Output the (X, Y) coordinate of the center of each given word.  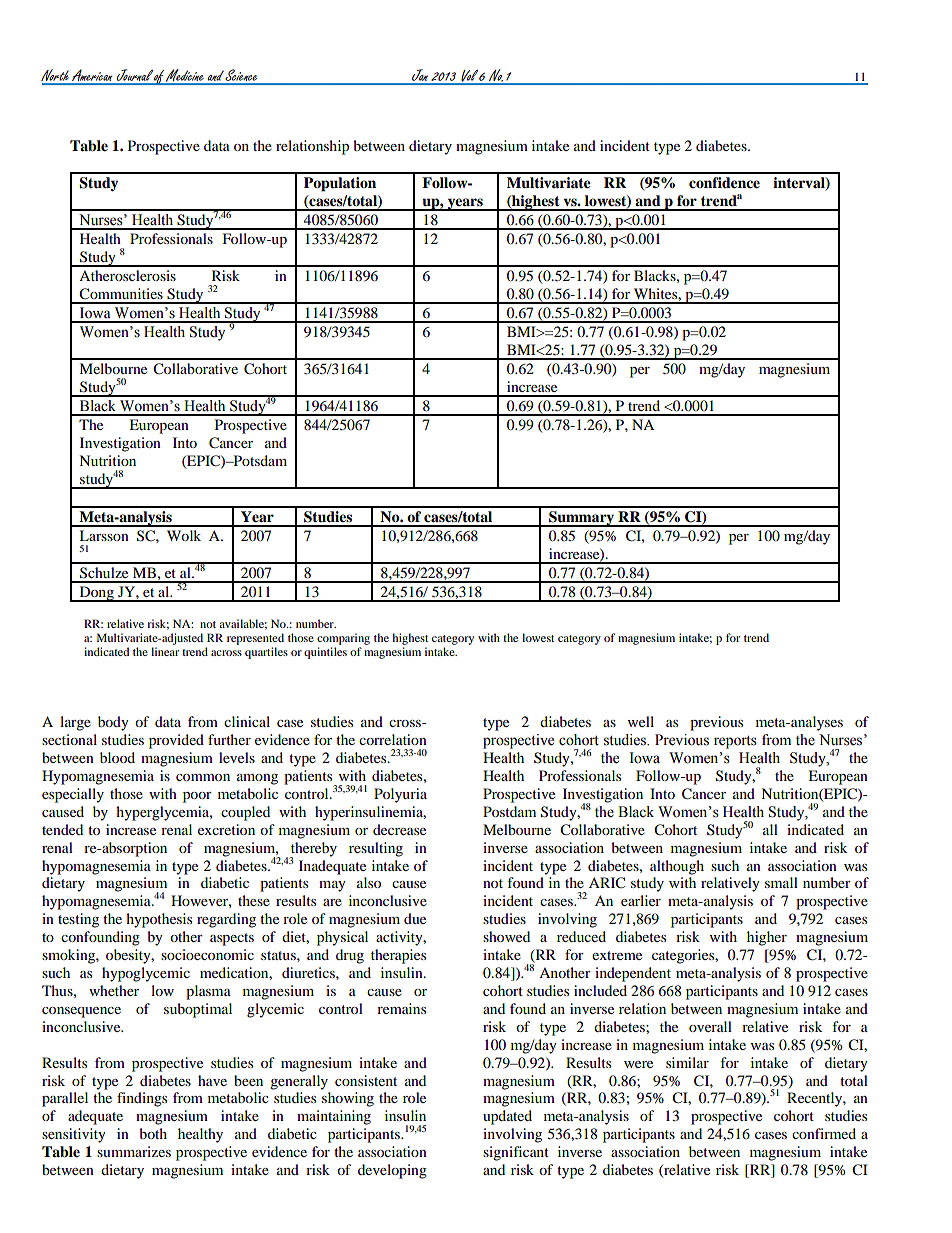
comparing (343, 639)
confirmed (824, 1133)
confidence (724, 183)
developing (392, 1171)
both (153, 1133)
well (641, 721)
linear (165, 651)
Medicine (185, 76)
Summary (582, 519)
